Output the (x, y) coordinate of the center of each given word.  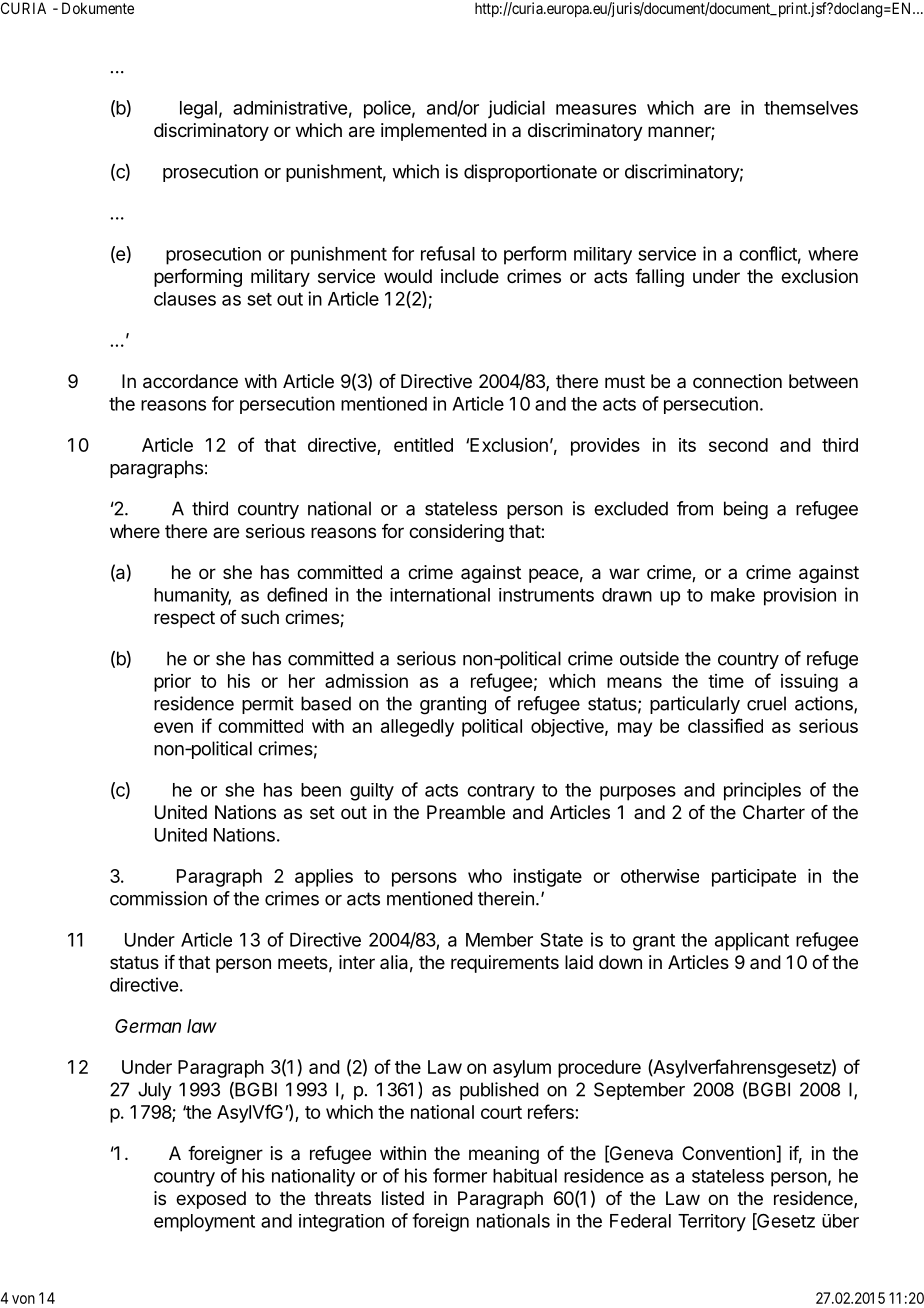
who (485, 876)
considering (456, 533)
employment (204, 1223)
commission (158, 898)
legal (198, 110)
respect (184, 619)
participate (754, 878)
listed (403, 1198)
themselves (811, 108)
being (746, 510)
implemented (434, 132)
